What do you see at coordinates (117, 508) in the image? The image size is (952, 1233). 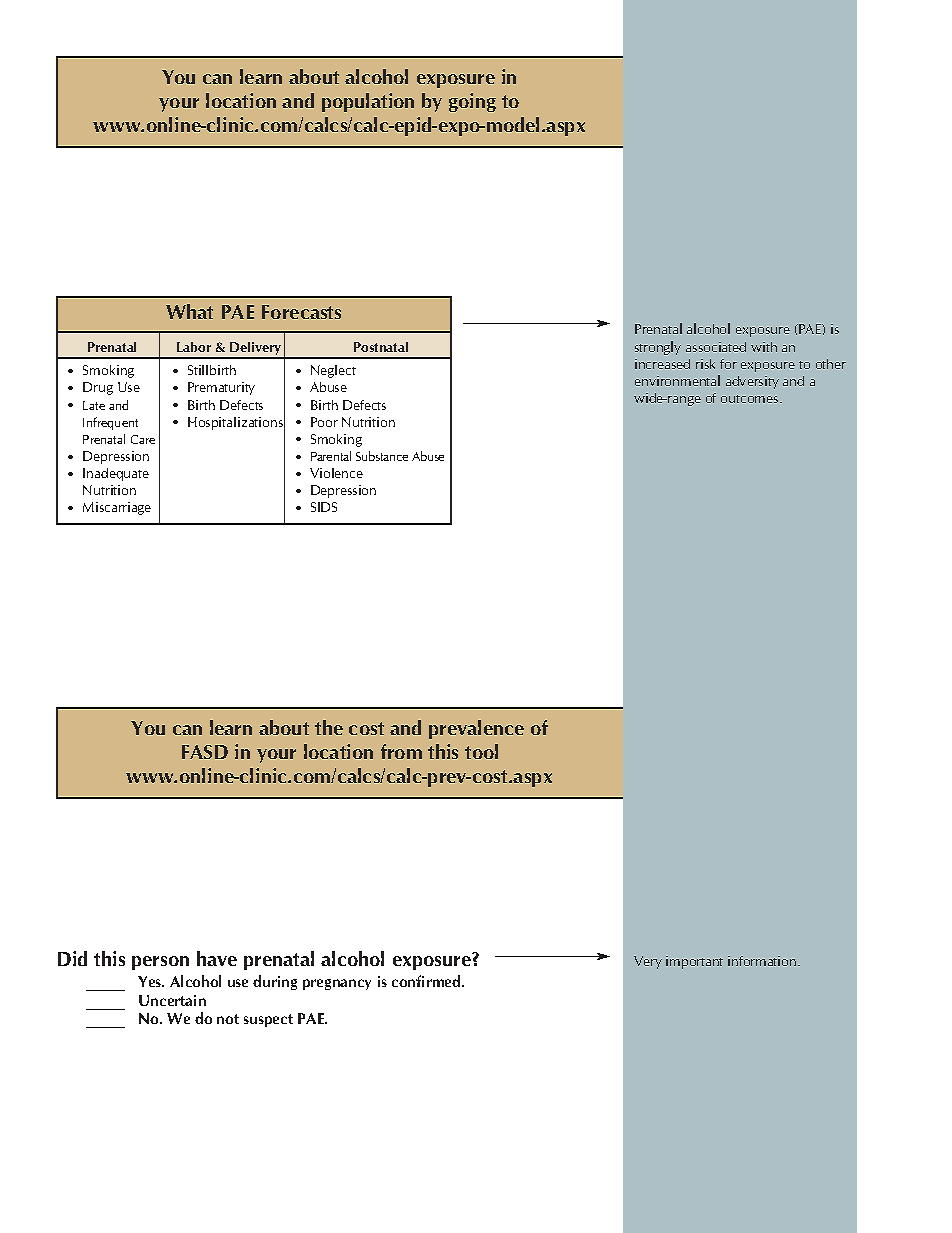 I see `Miscarriage` at bounding box center [117, 508].
